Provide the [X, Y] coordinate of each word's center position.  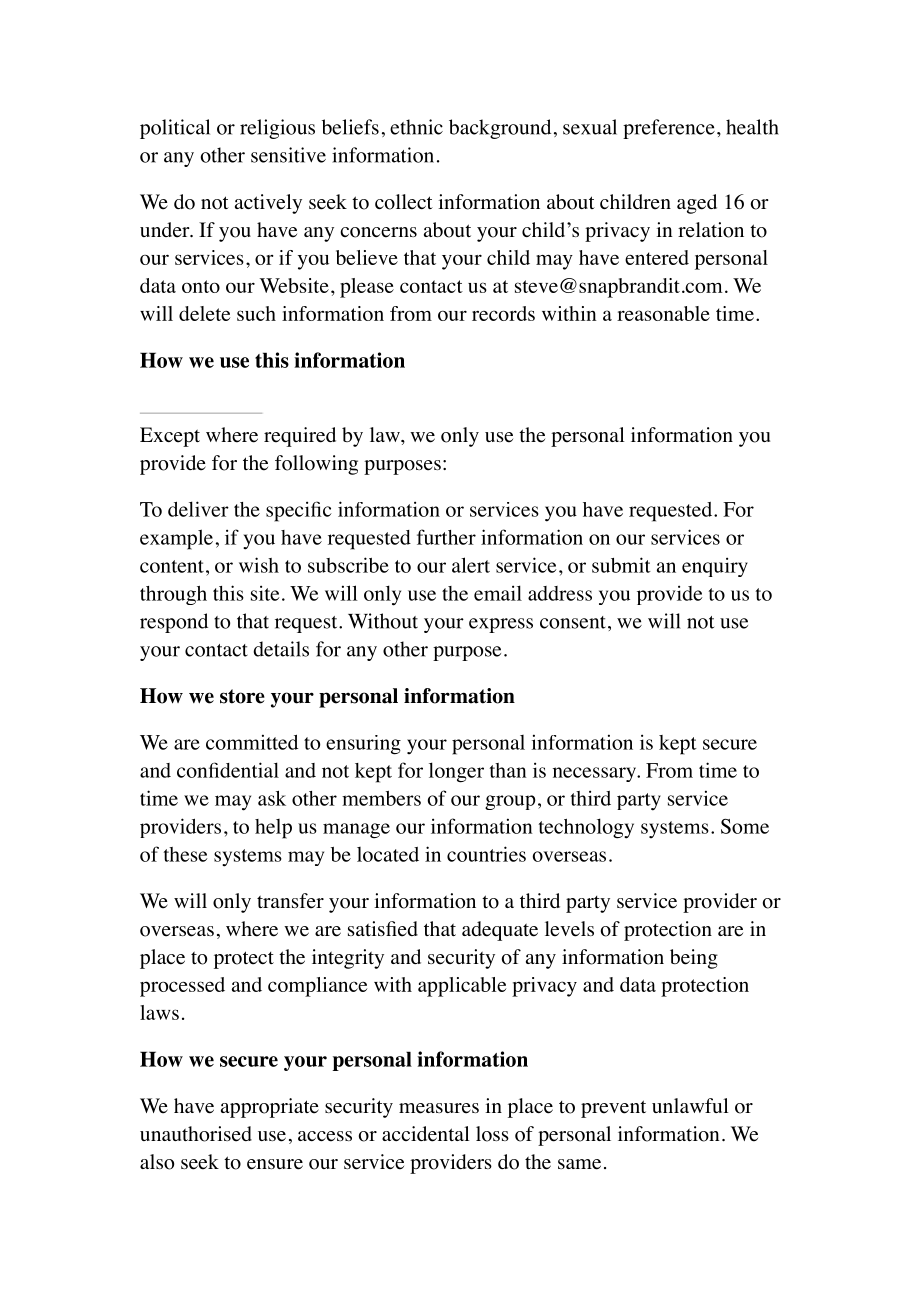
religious [277, 129]
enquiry [715, 567]
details [281, 649]
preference [669, 129]
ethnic [416, 127]
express [501, 625]
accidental [426, 1134]
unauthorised [196, 1134]
